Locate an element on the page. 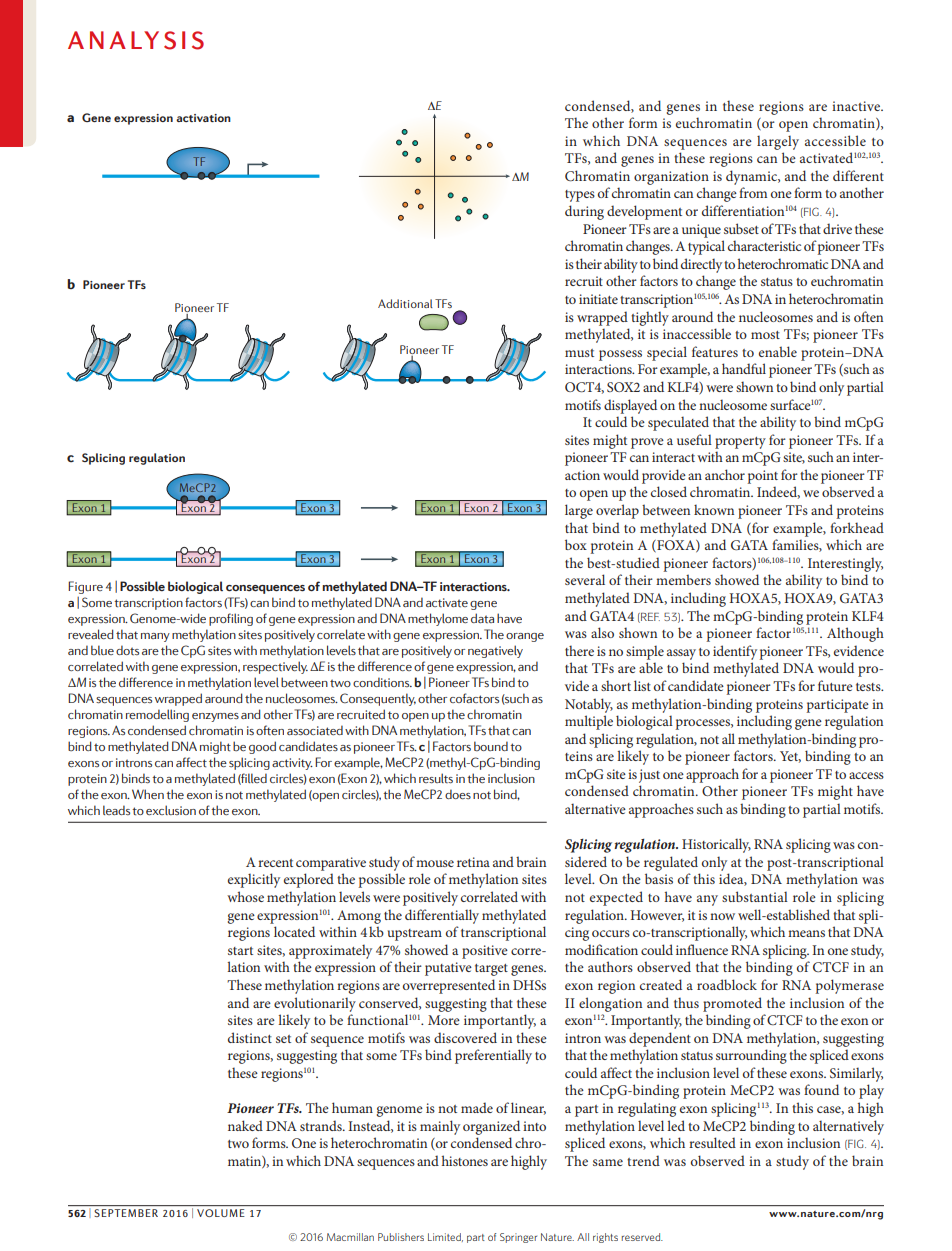 The width and height of the image is (952, 1251). from is located at coordinates (753, 192).
